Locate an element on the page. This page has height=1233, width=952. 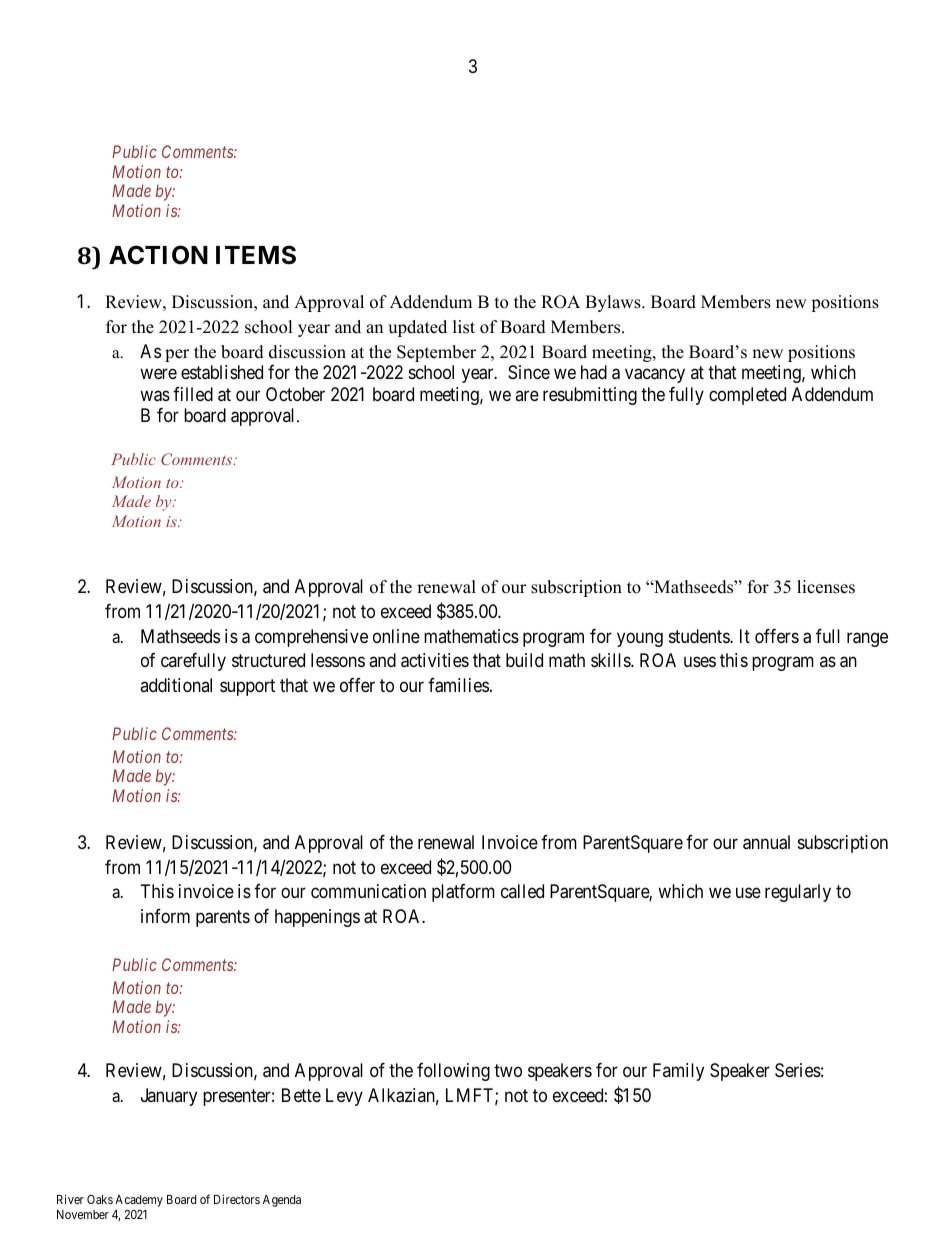
online is located at coordinates (396, 636).
